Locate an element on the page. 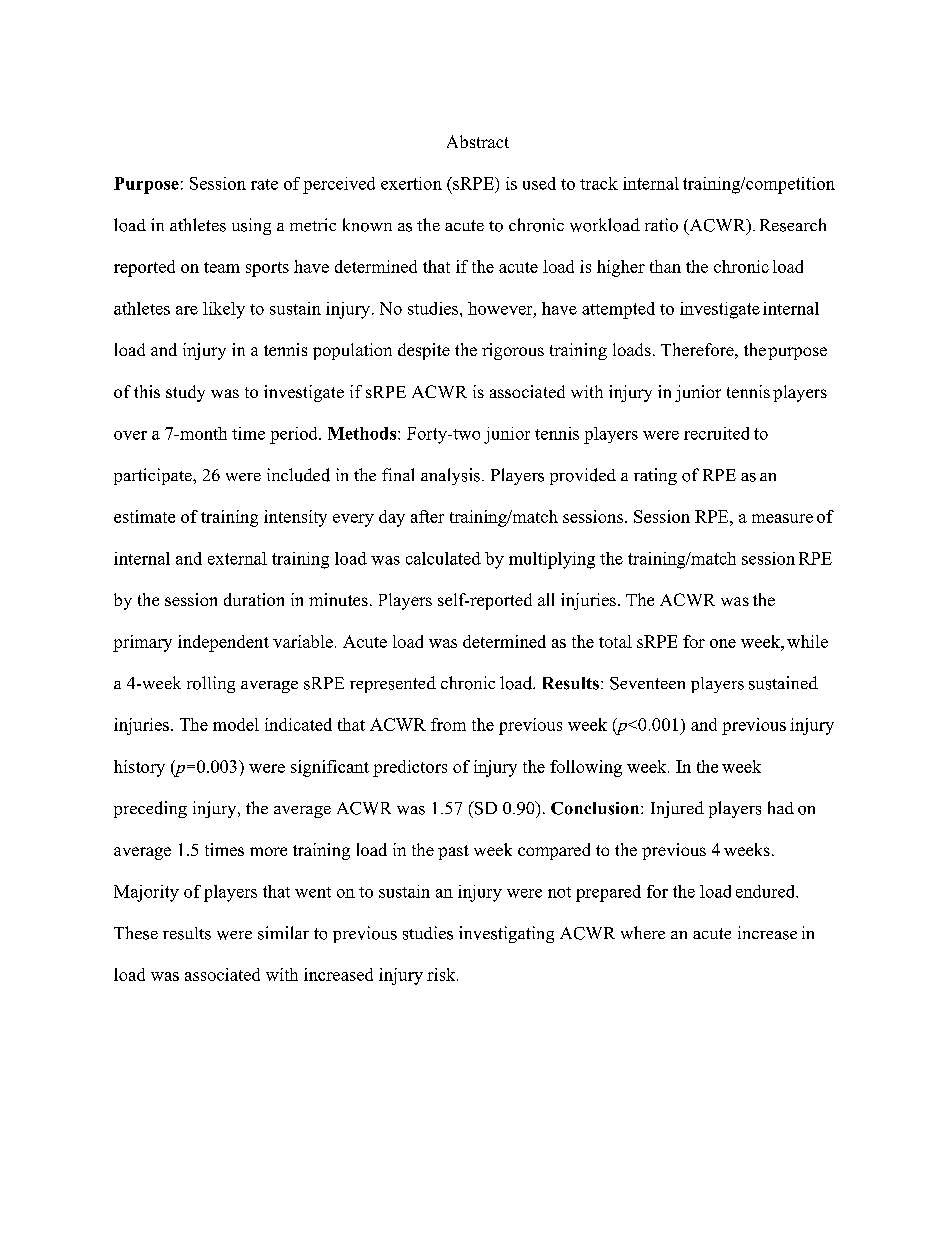 This image has width=952, height=1233. risk is located at coordinates (442, 974).
